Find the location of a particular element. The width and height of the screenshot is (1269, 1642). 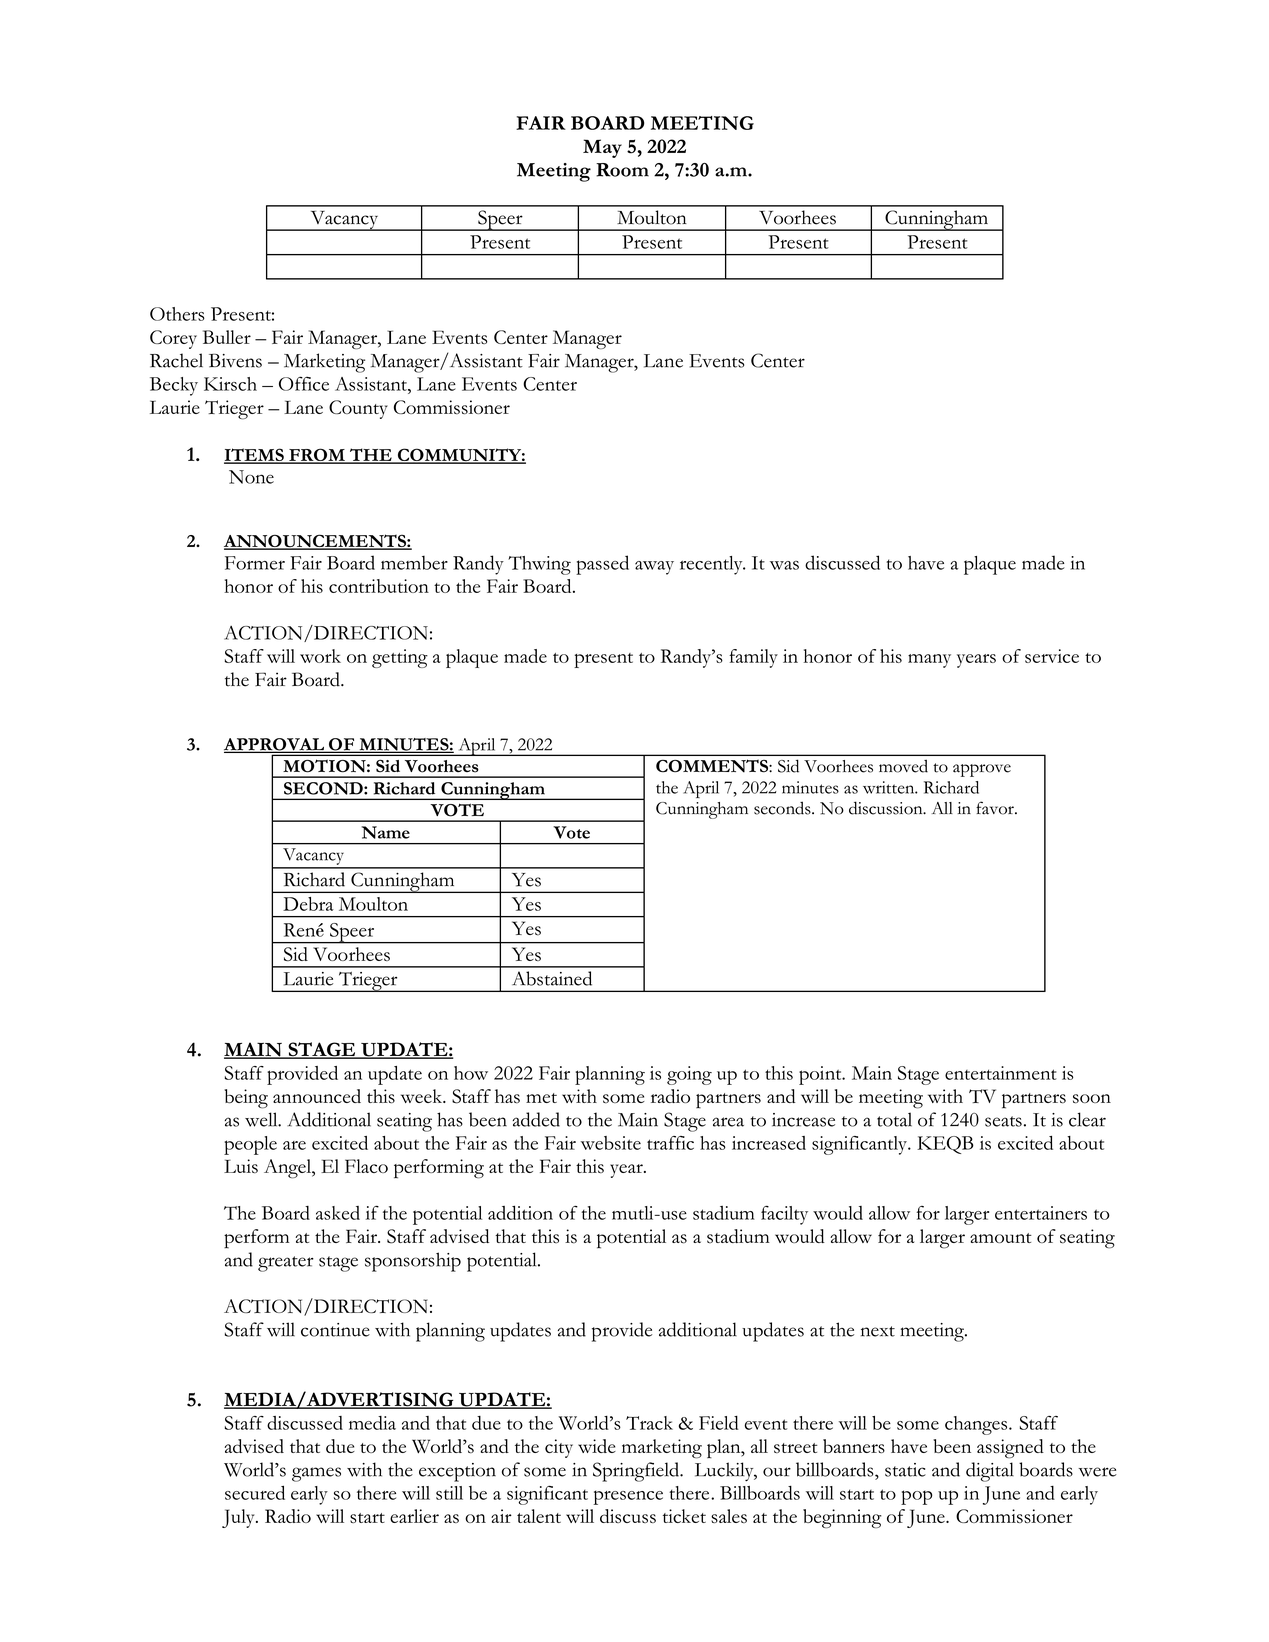

Room is located at coordinates (622, 170).
